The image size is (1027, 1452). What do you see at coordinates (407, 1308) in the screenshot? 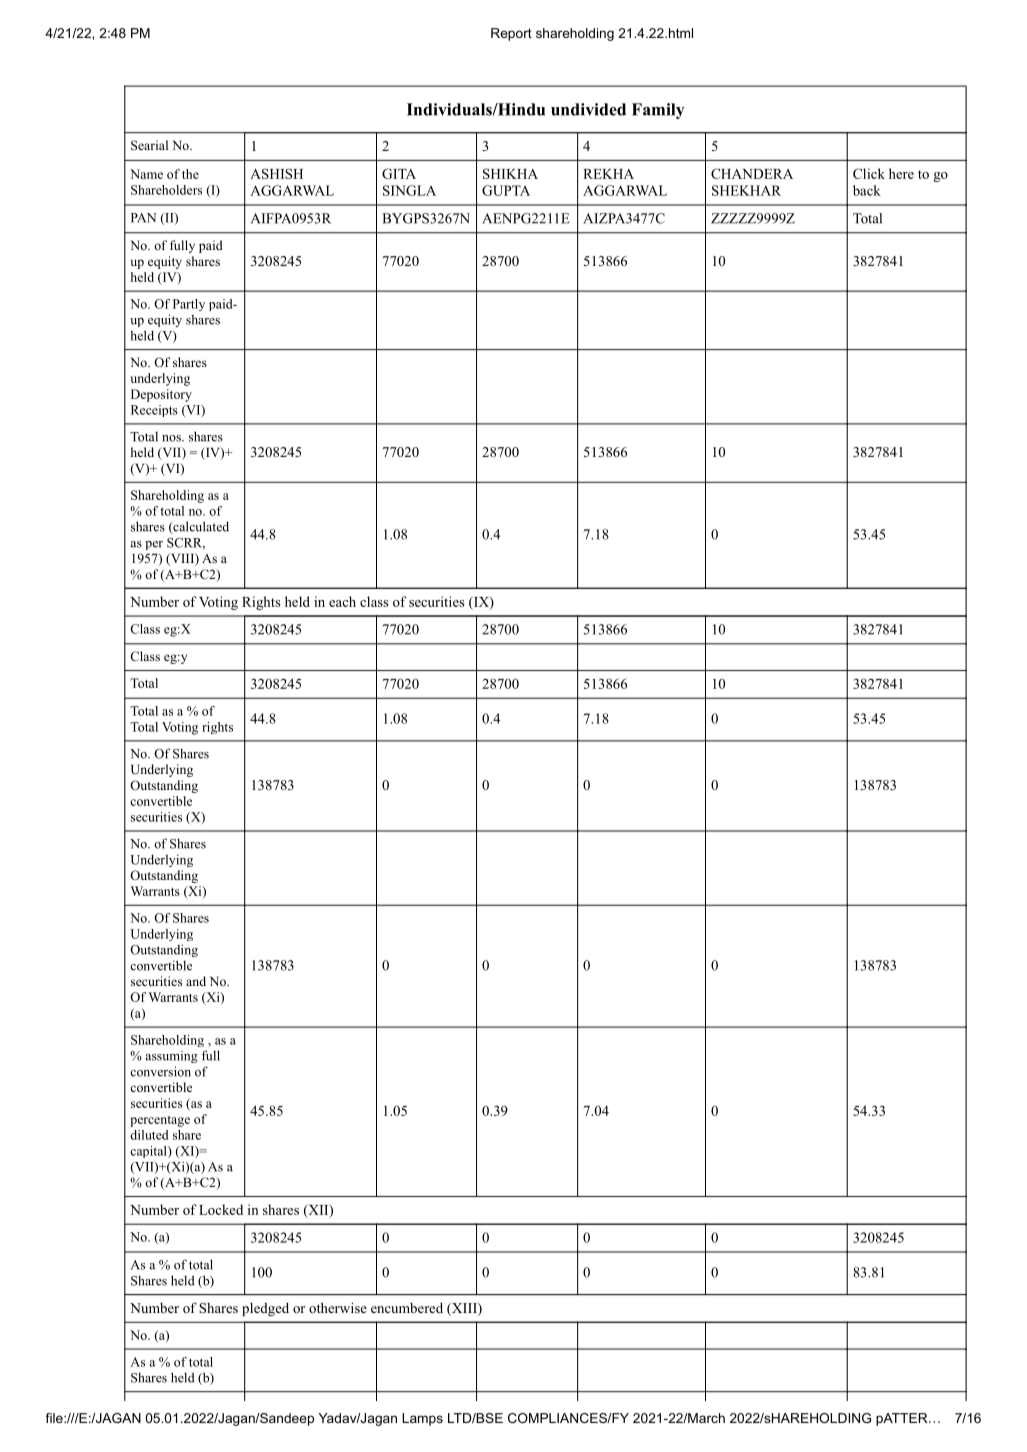
I see `encumbered` at bounding box center [407, 1308].
